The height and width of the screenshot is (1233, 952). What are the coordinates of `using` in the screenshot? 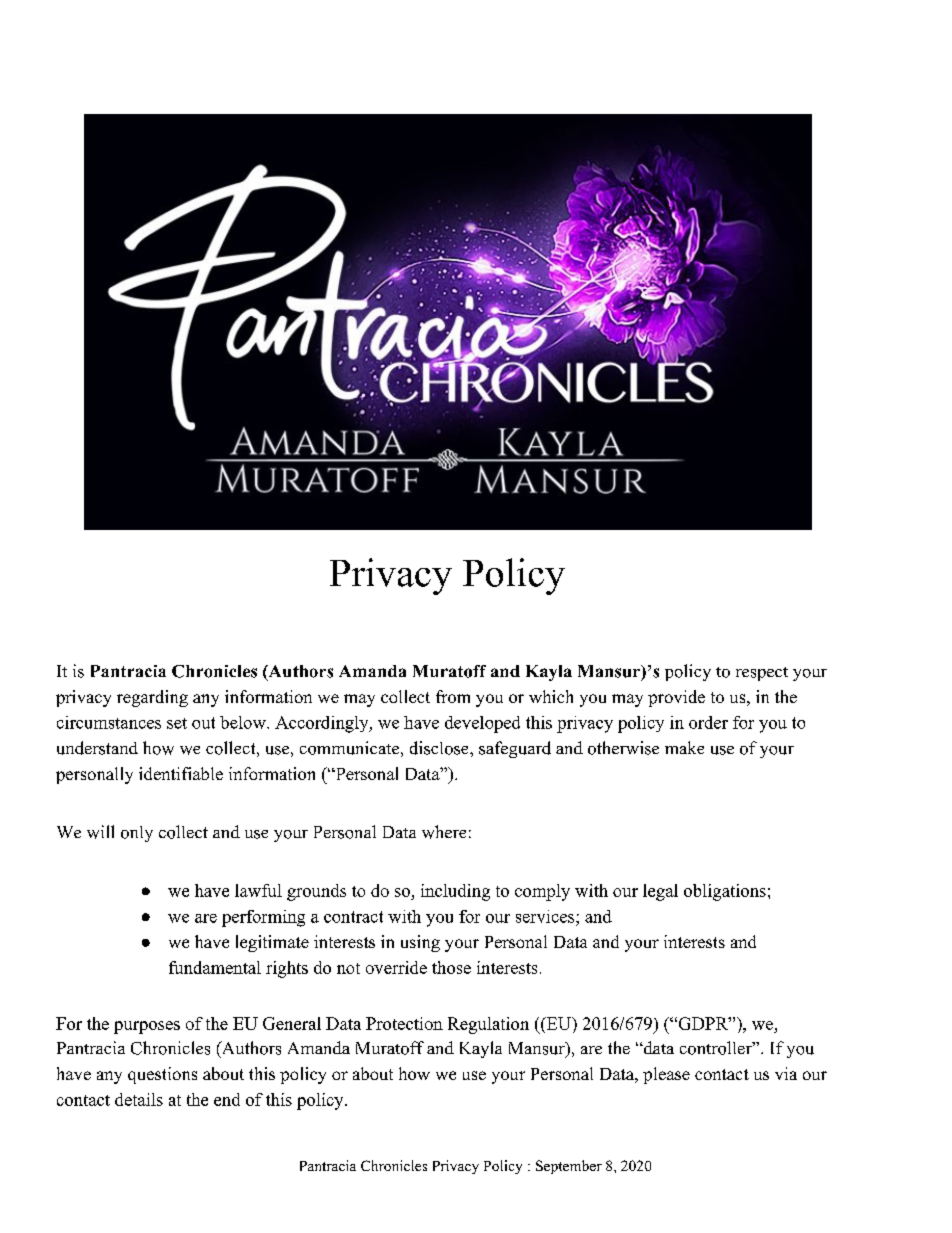 It's located at (420, 943).
